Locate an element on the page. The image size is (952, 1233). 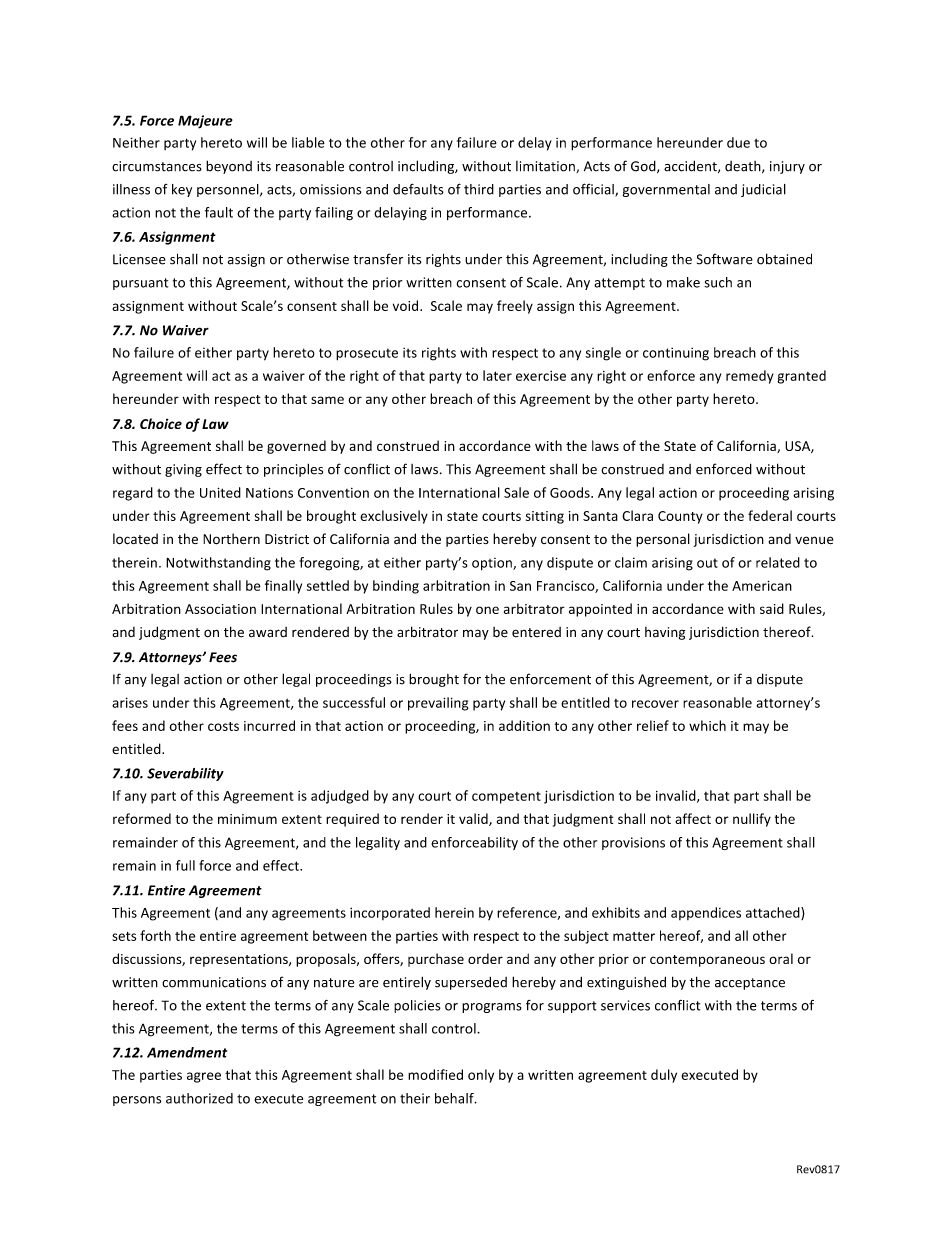
beyond is located at coordinates (229, 167).
